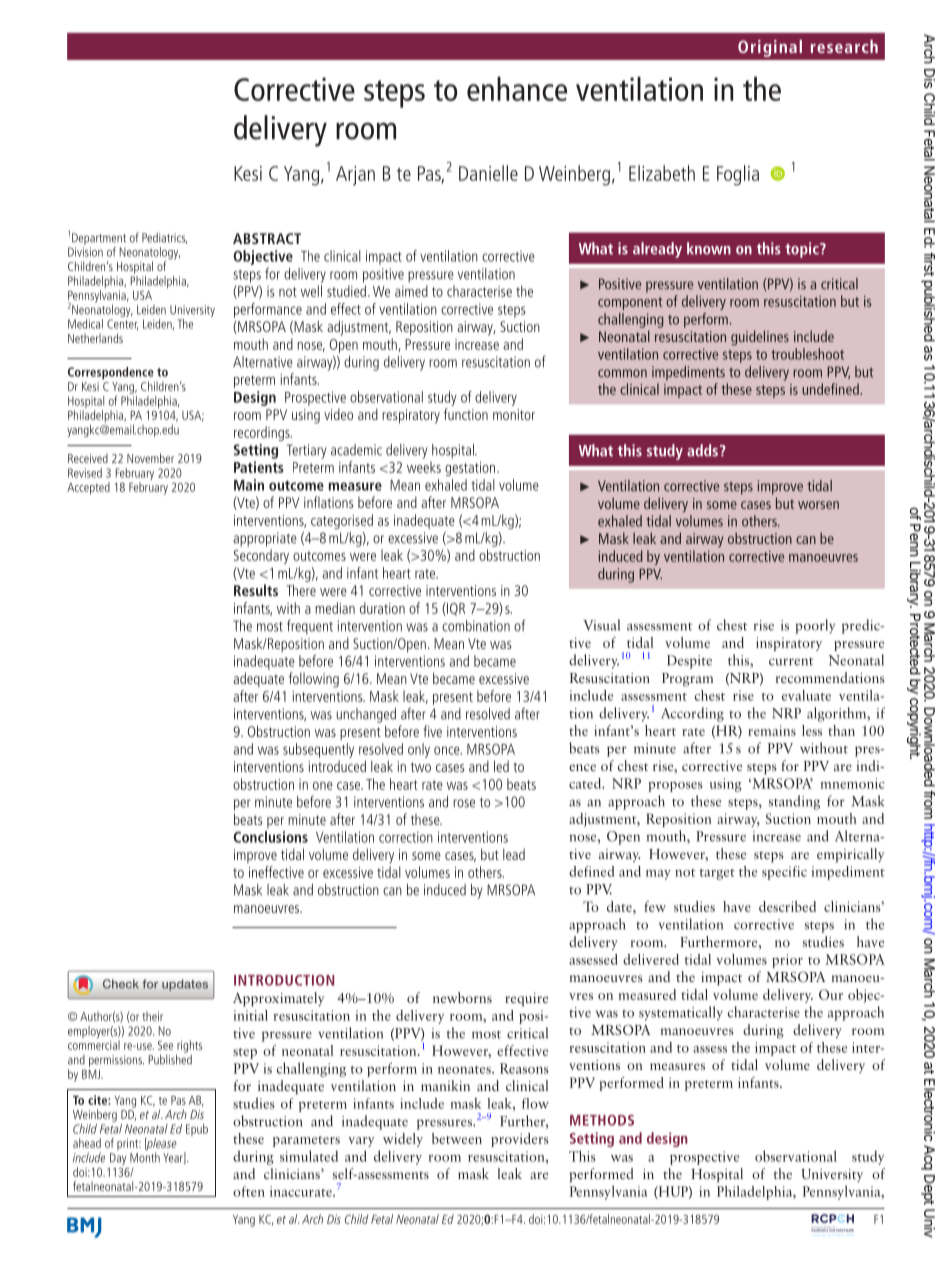 Image resolution: width=952 pixels, height=1270 pixels. Describe the element at coordinates (770, 48) in the document. I see `Original` at that location.
